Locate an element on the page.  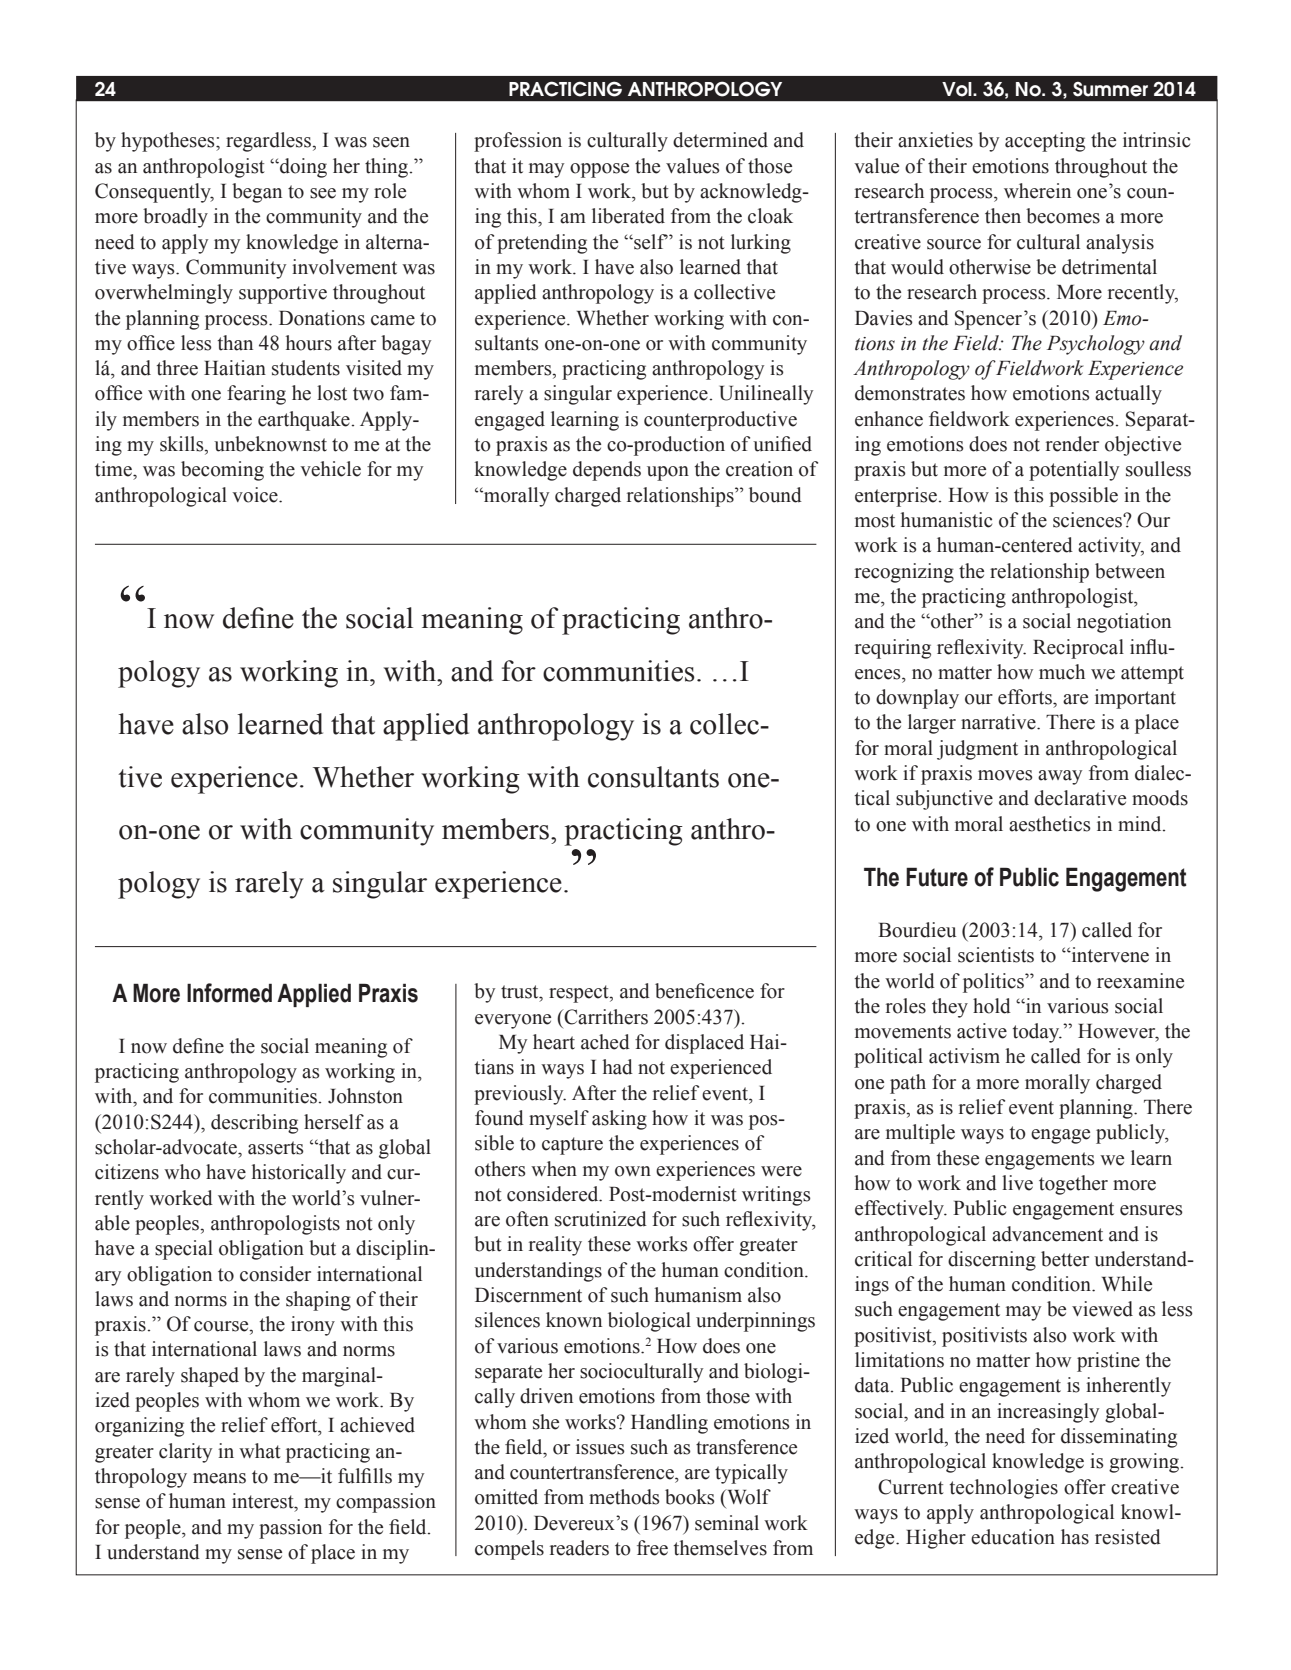
potentially is located at coordinates (1074, 471).
